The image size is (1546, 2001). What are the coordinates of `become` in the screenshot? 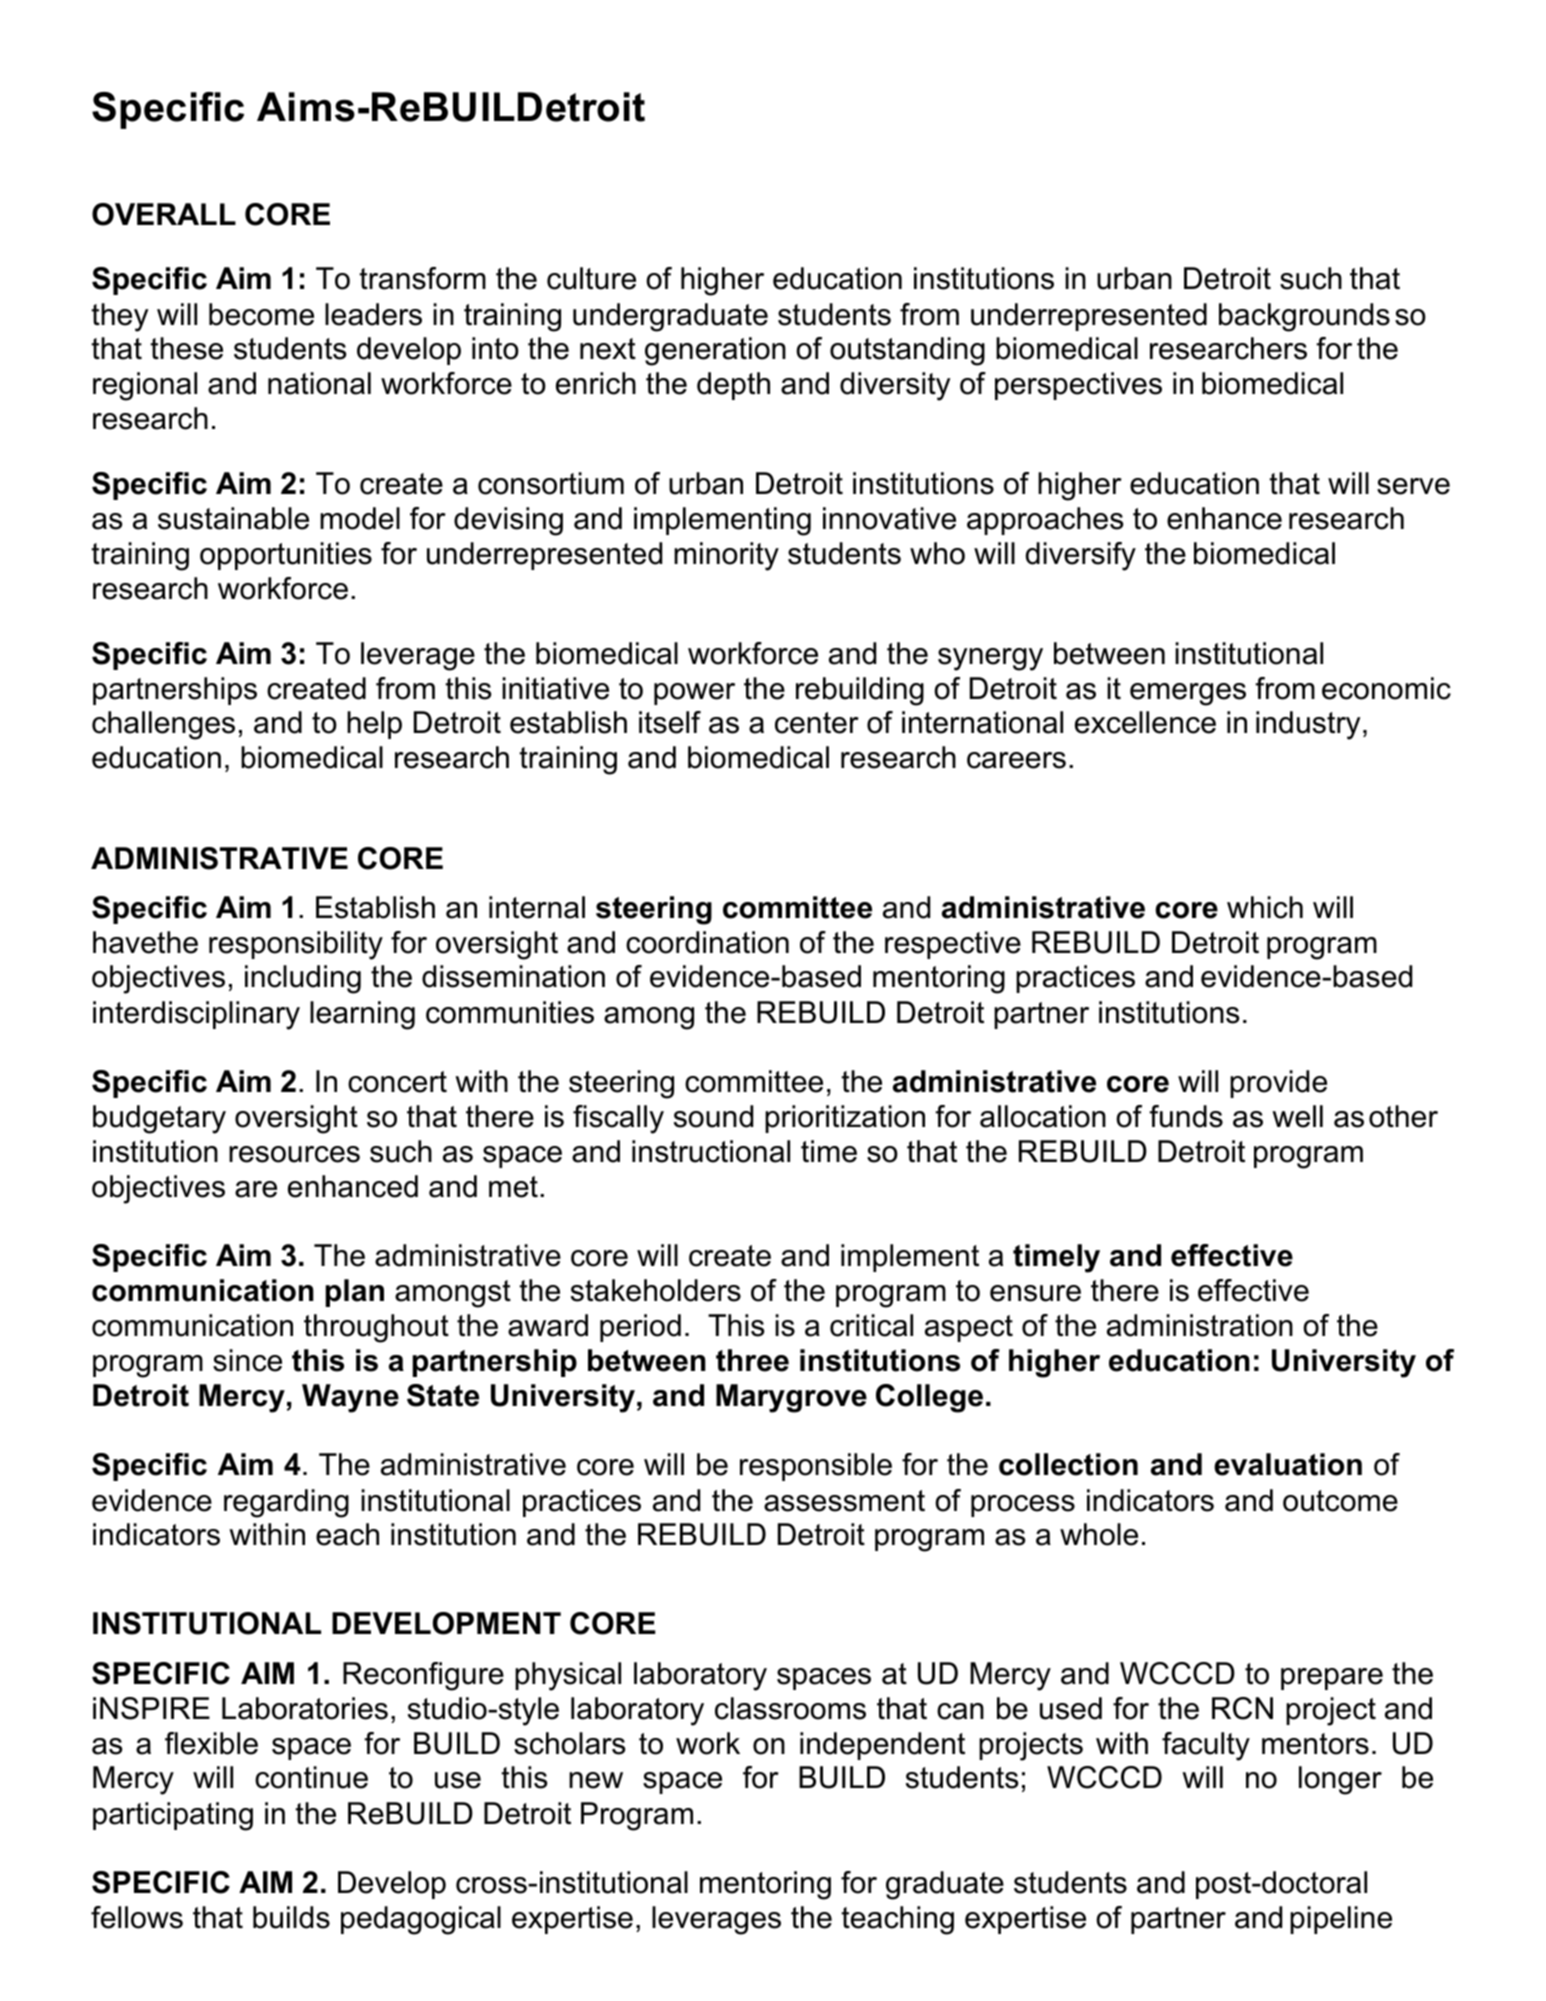 It's located at (261, 314).
